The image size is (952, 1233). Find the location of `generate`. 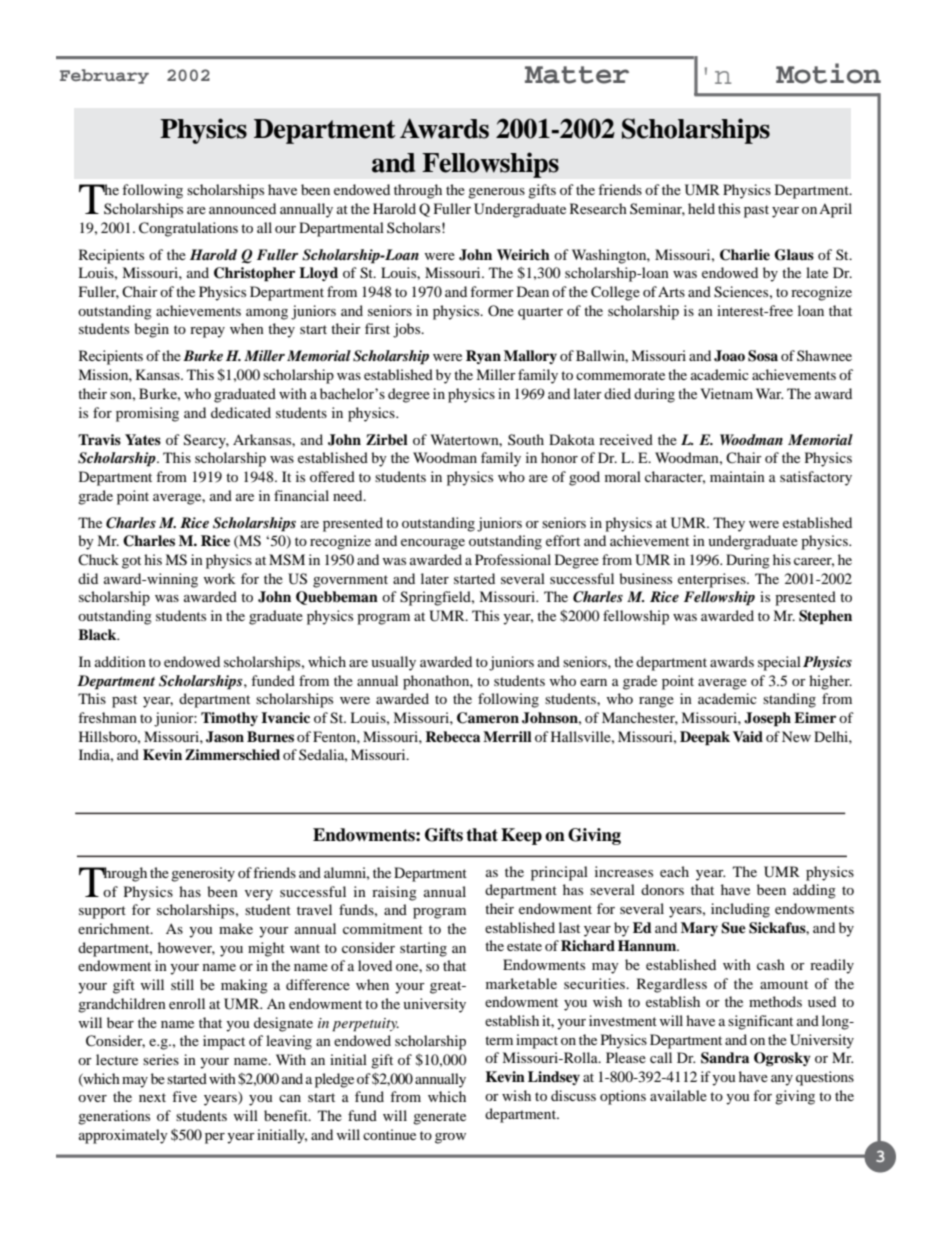

generate is located at coordinates (439, 1118).
